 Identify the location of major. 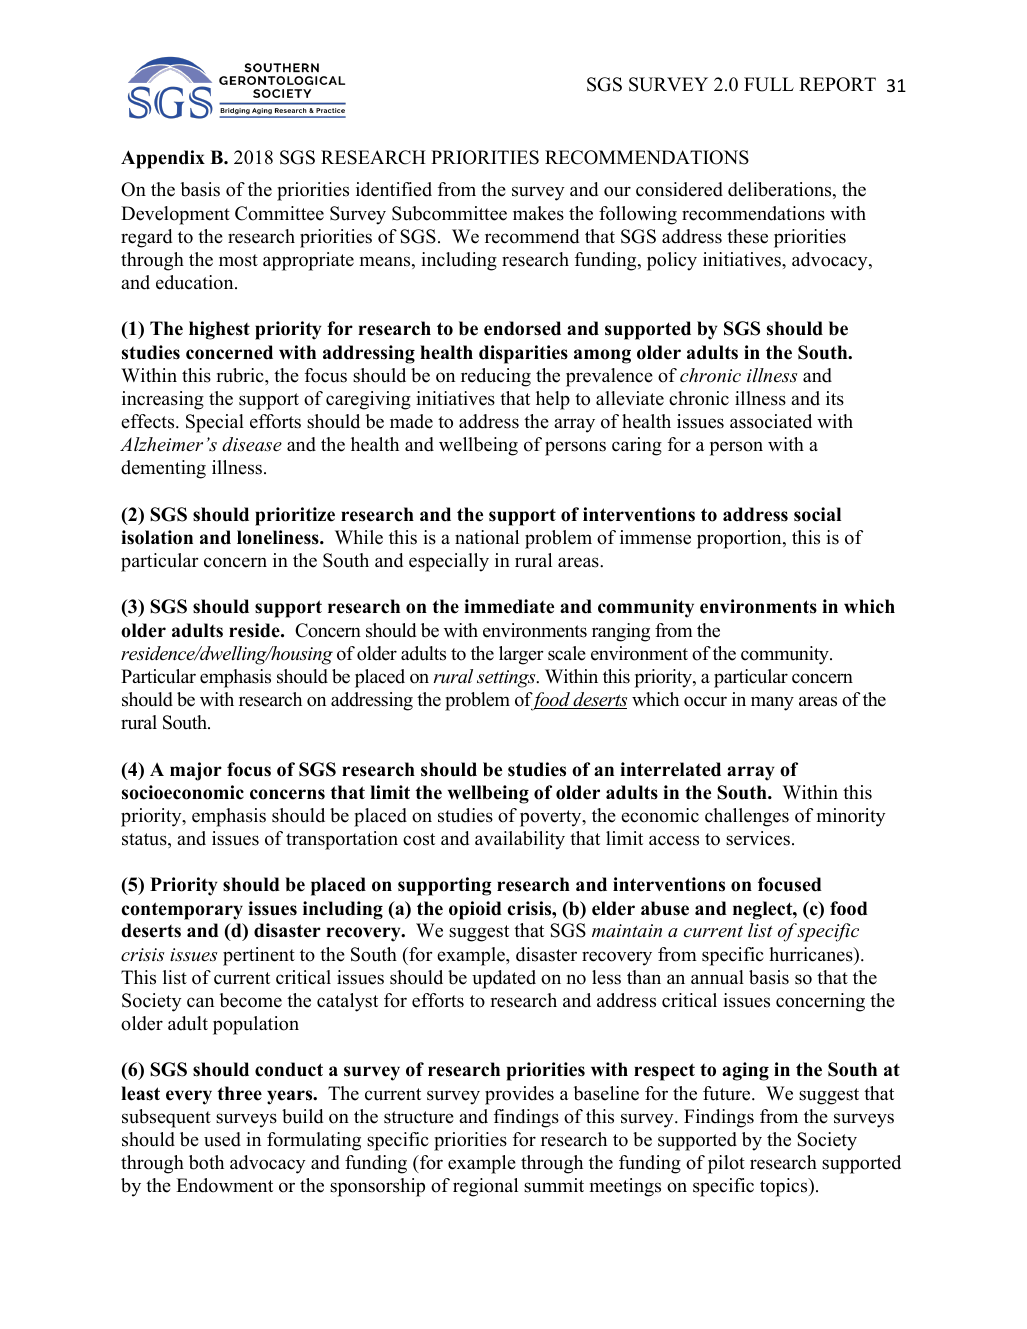
(196, 771).
